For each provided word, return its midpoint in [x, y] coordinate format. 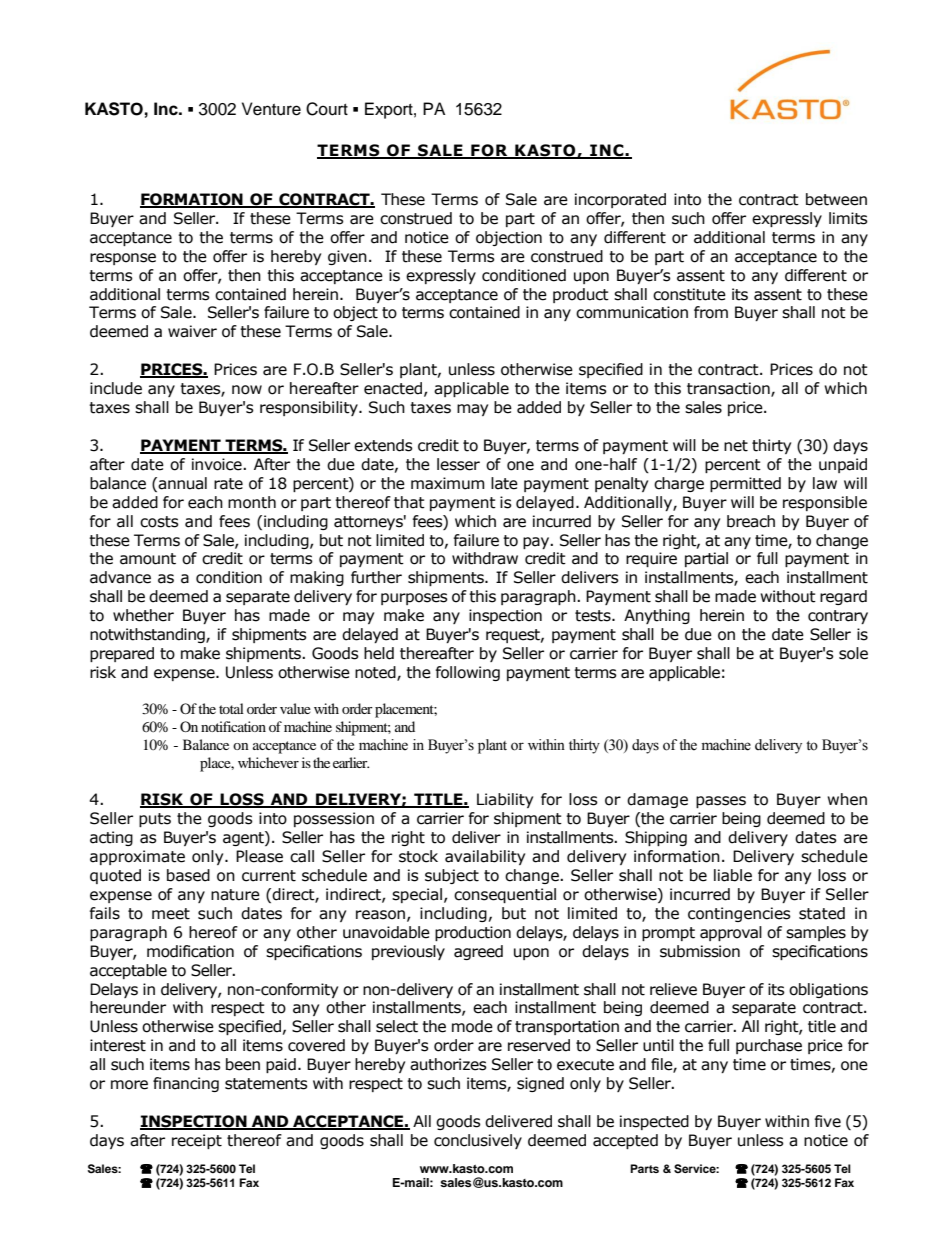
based [188, 875]
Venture [271, 109]
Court [327, 109]
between [836, 199]
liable [733, 875]
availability [485, 857]
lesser [458, 464]
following [468, 673]
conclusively [478, 1141]
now [247, 390]
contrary [838, 617]
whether [143, 615]
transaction [729, 389]
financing [186, 1084]
